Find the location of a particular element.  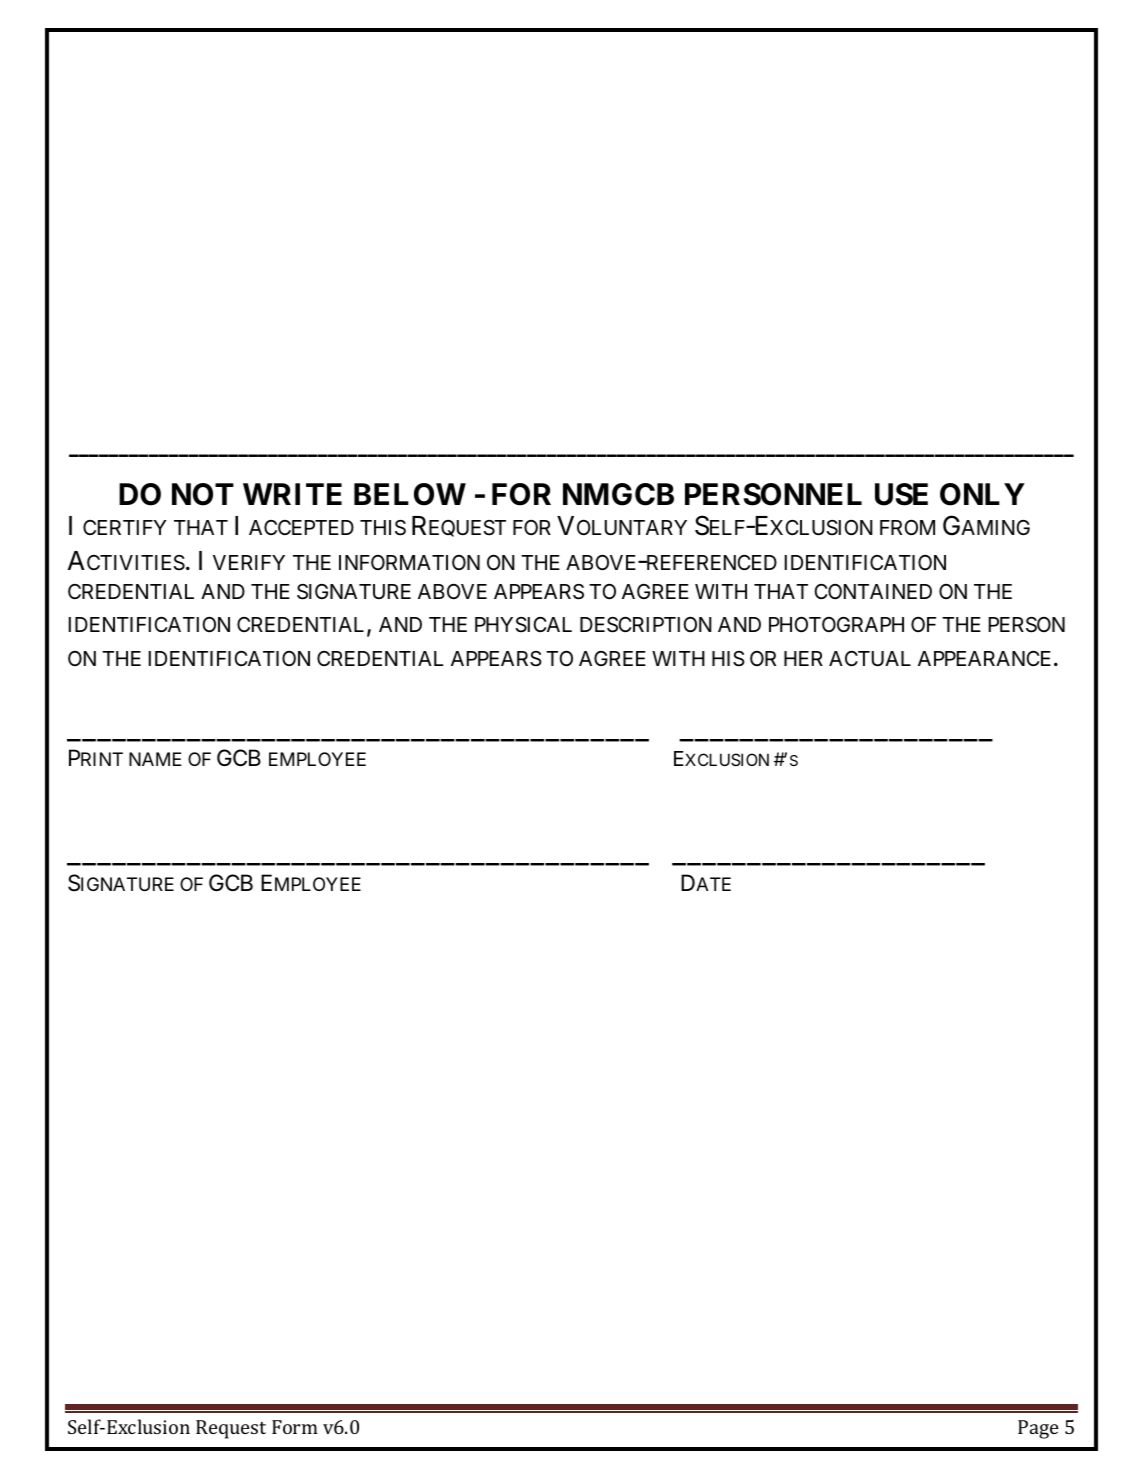

NAME is located at coordinates (155, 759).
